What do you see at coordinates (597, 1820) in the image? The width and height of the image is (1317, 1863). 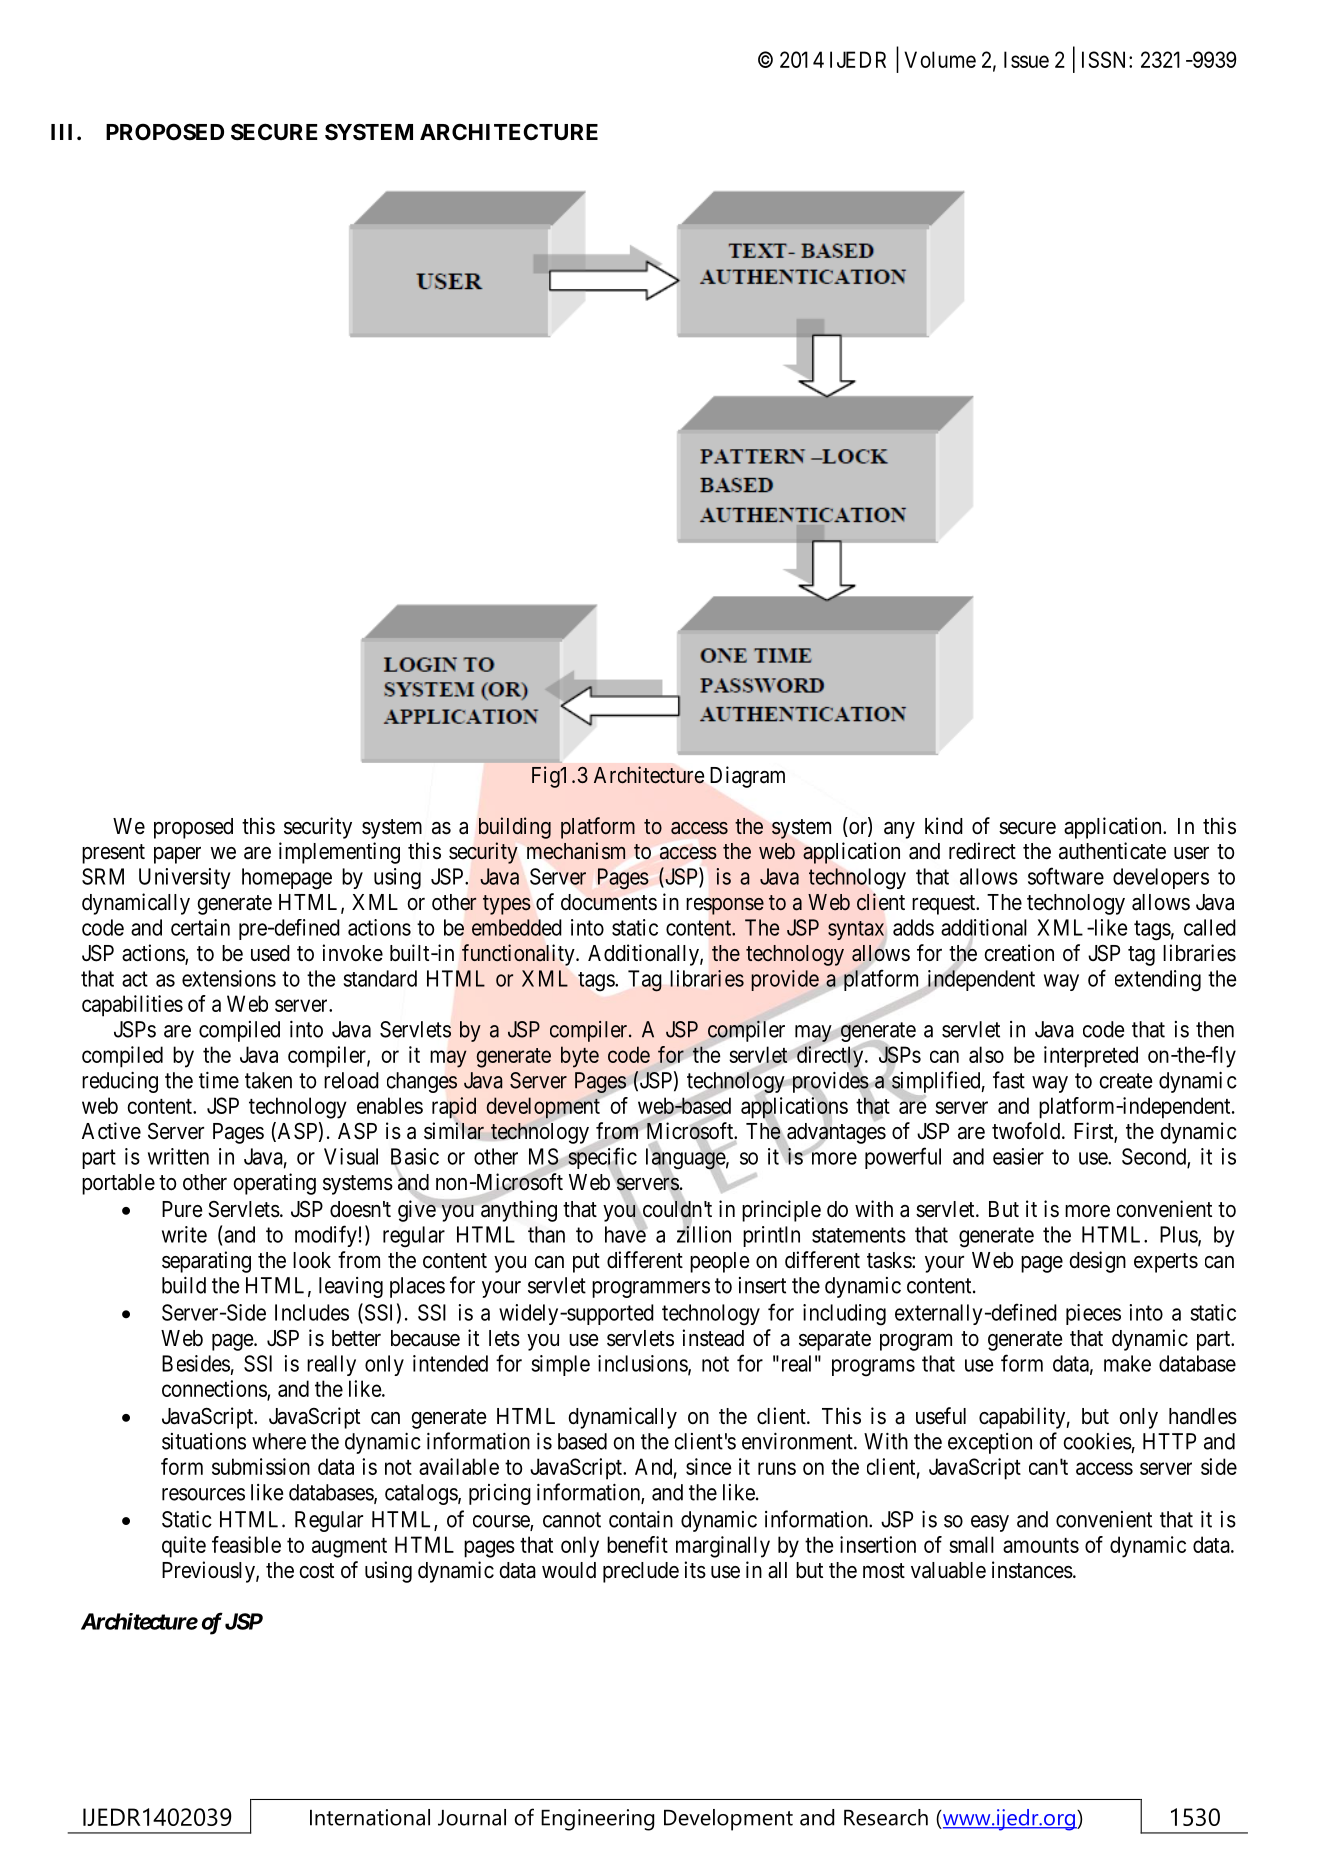 I see `Engineering` at bounding box center [597, 1820].
